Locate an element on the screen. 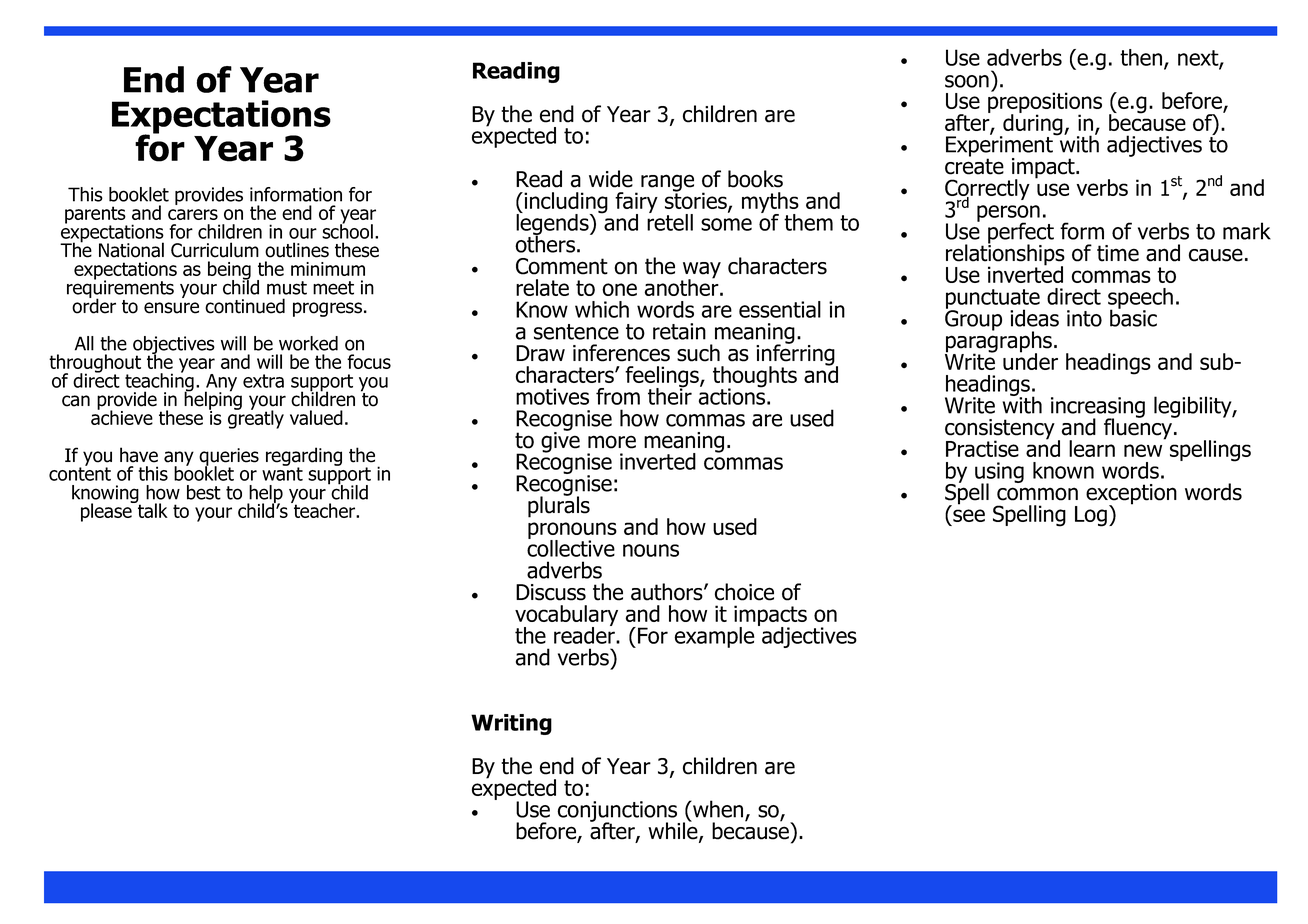 This screenshot has height=924, width=1308. carers is located at coordinates (193, 214).
